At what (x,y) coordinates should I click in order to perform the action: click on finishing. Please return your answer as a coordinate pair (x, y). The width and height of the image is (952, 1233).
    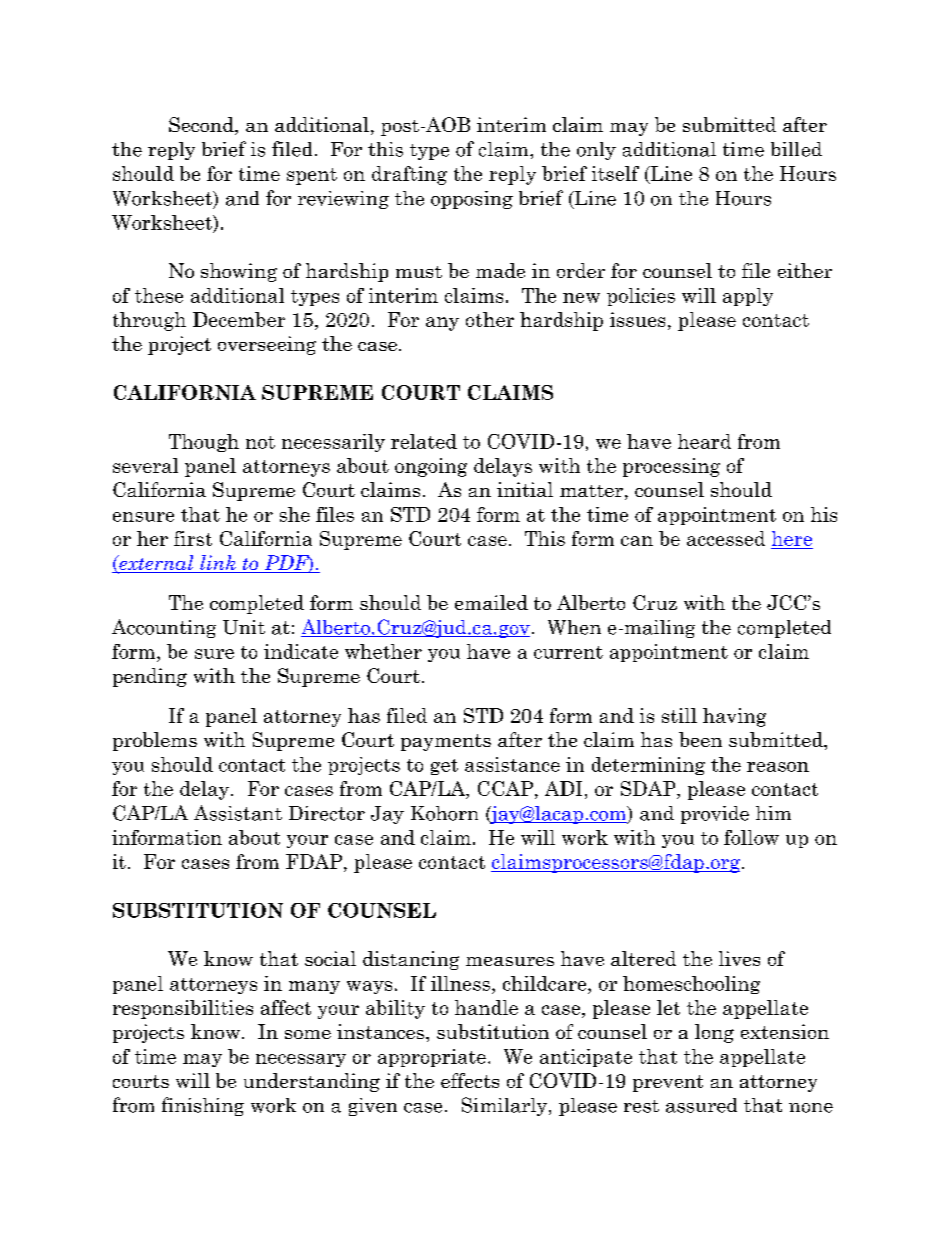
    Looking at the image, I should click on (203, 1106).
